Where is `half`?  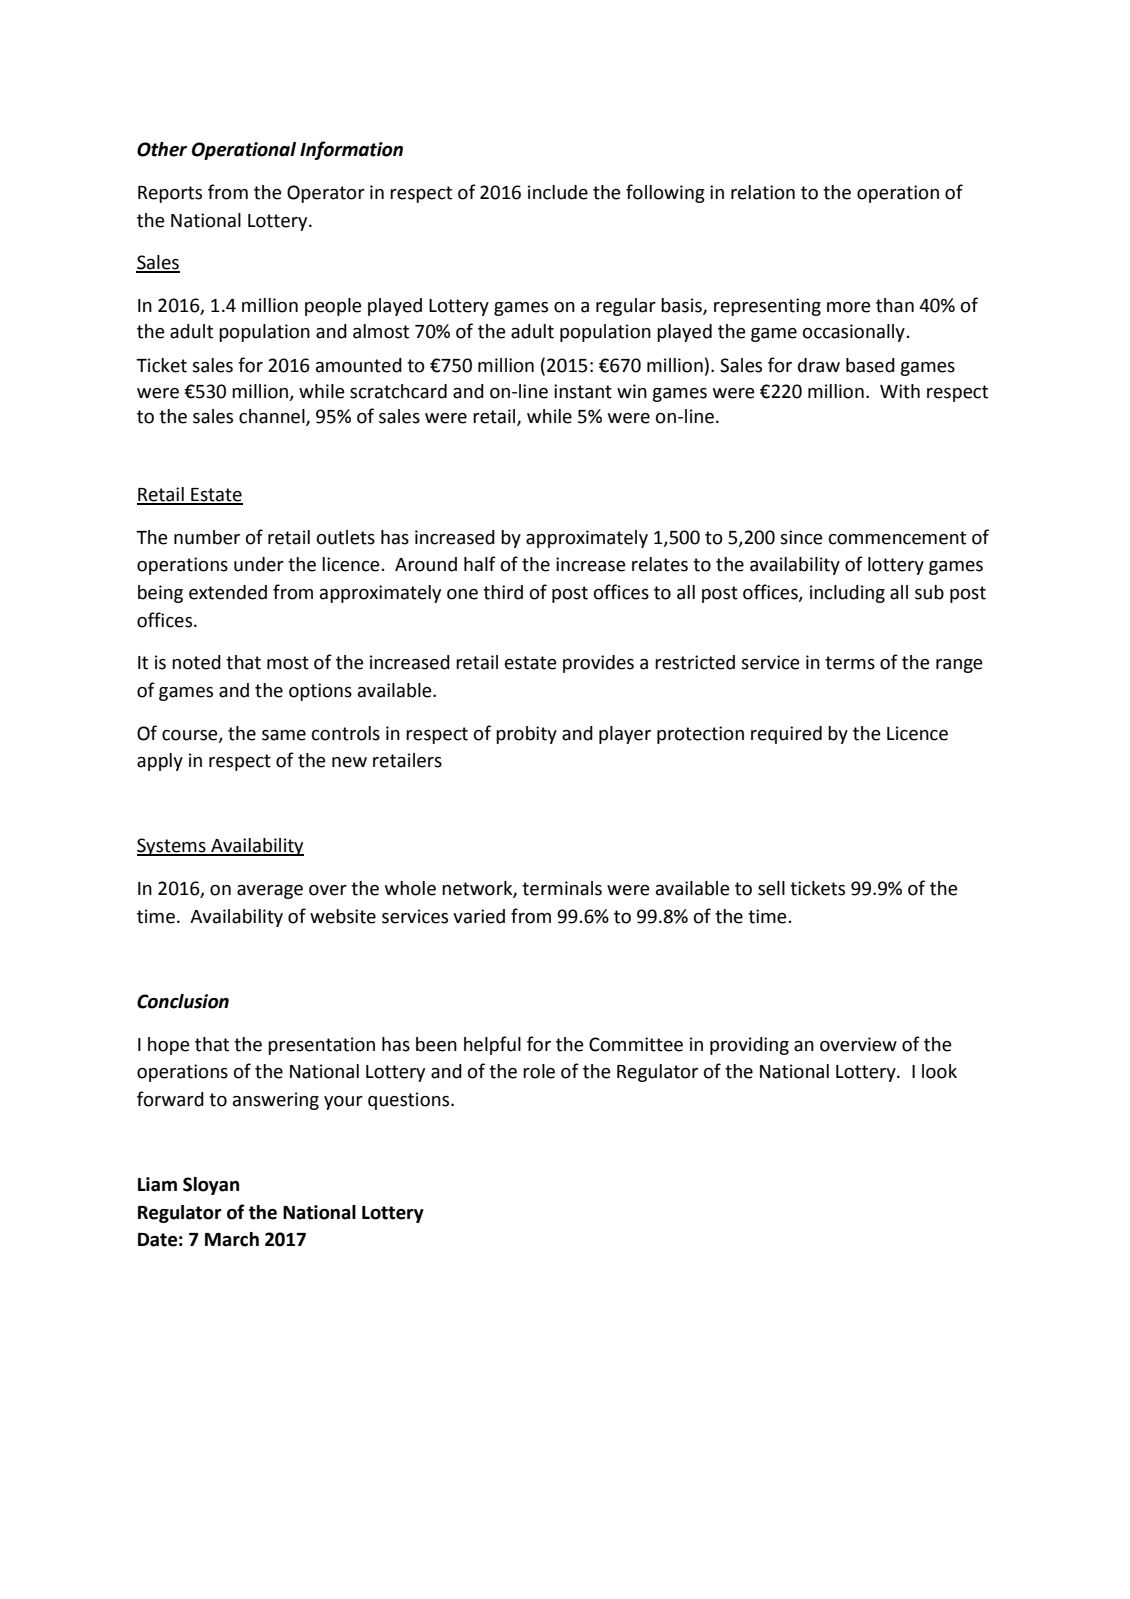
half is located at coordinates (480, 564).
